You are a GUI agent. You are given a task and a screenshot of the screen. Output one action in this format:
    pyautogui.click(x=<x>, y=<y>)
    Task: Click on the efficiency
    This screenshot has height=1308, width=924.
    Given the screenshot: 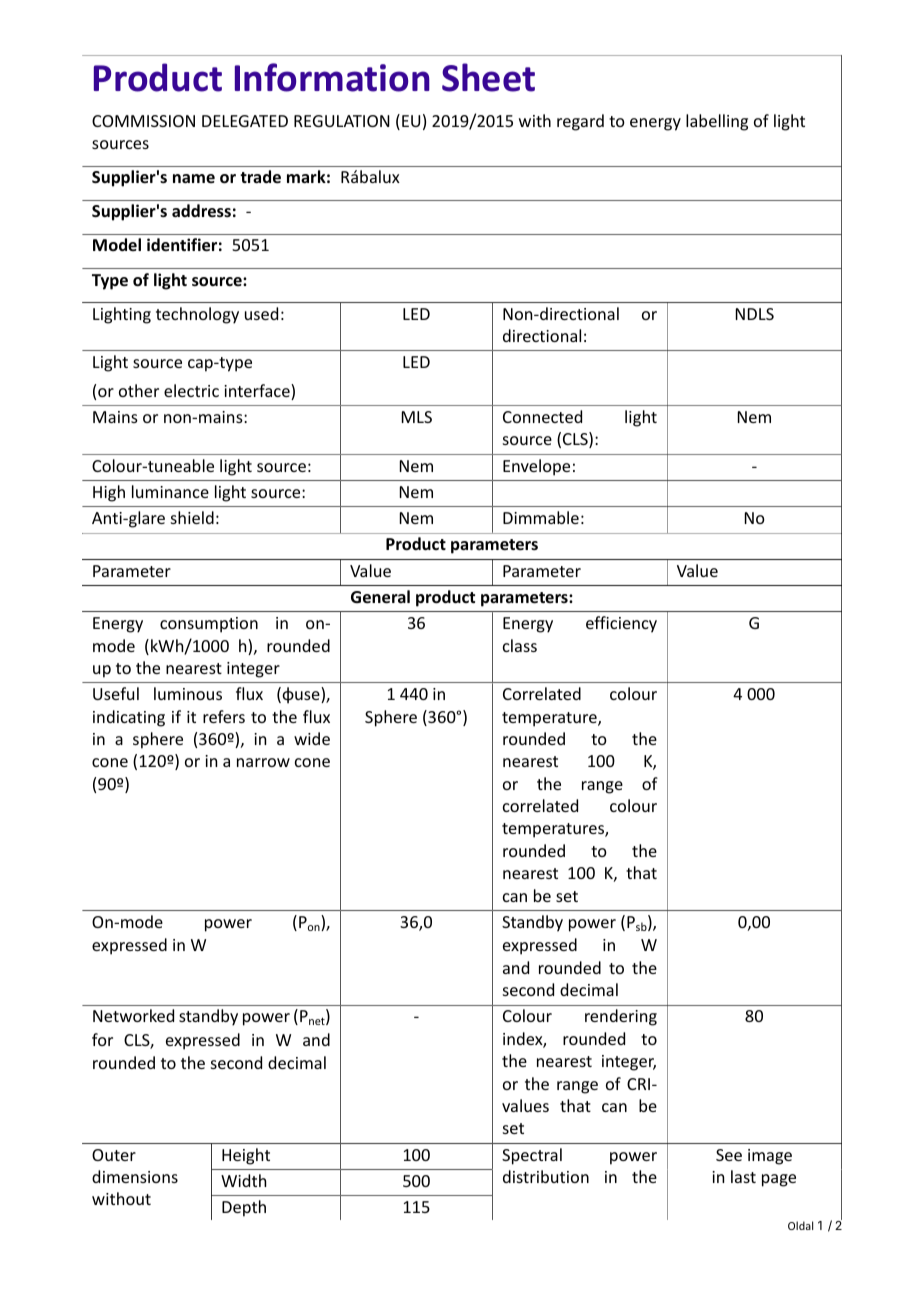 What is the action you would take?
    pyautogui.click(x=621, y=624)
